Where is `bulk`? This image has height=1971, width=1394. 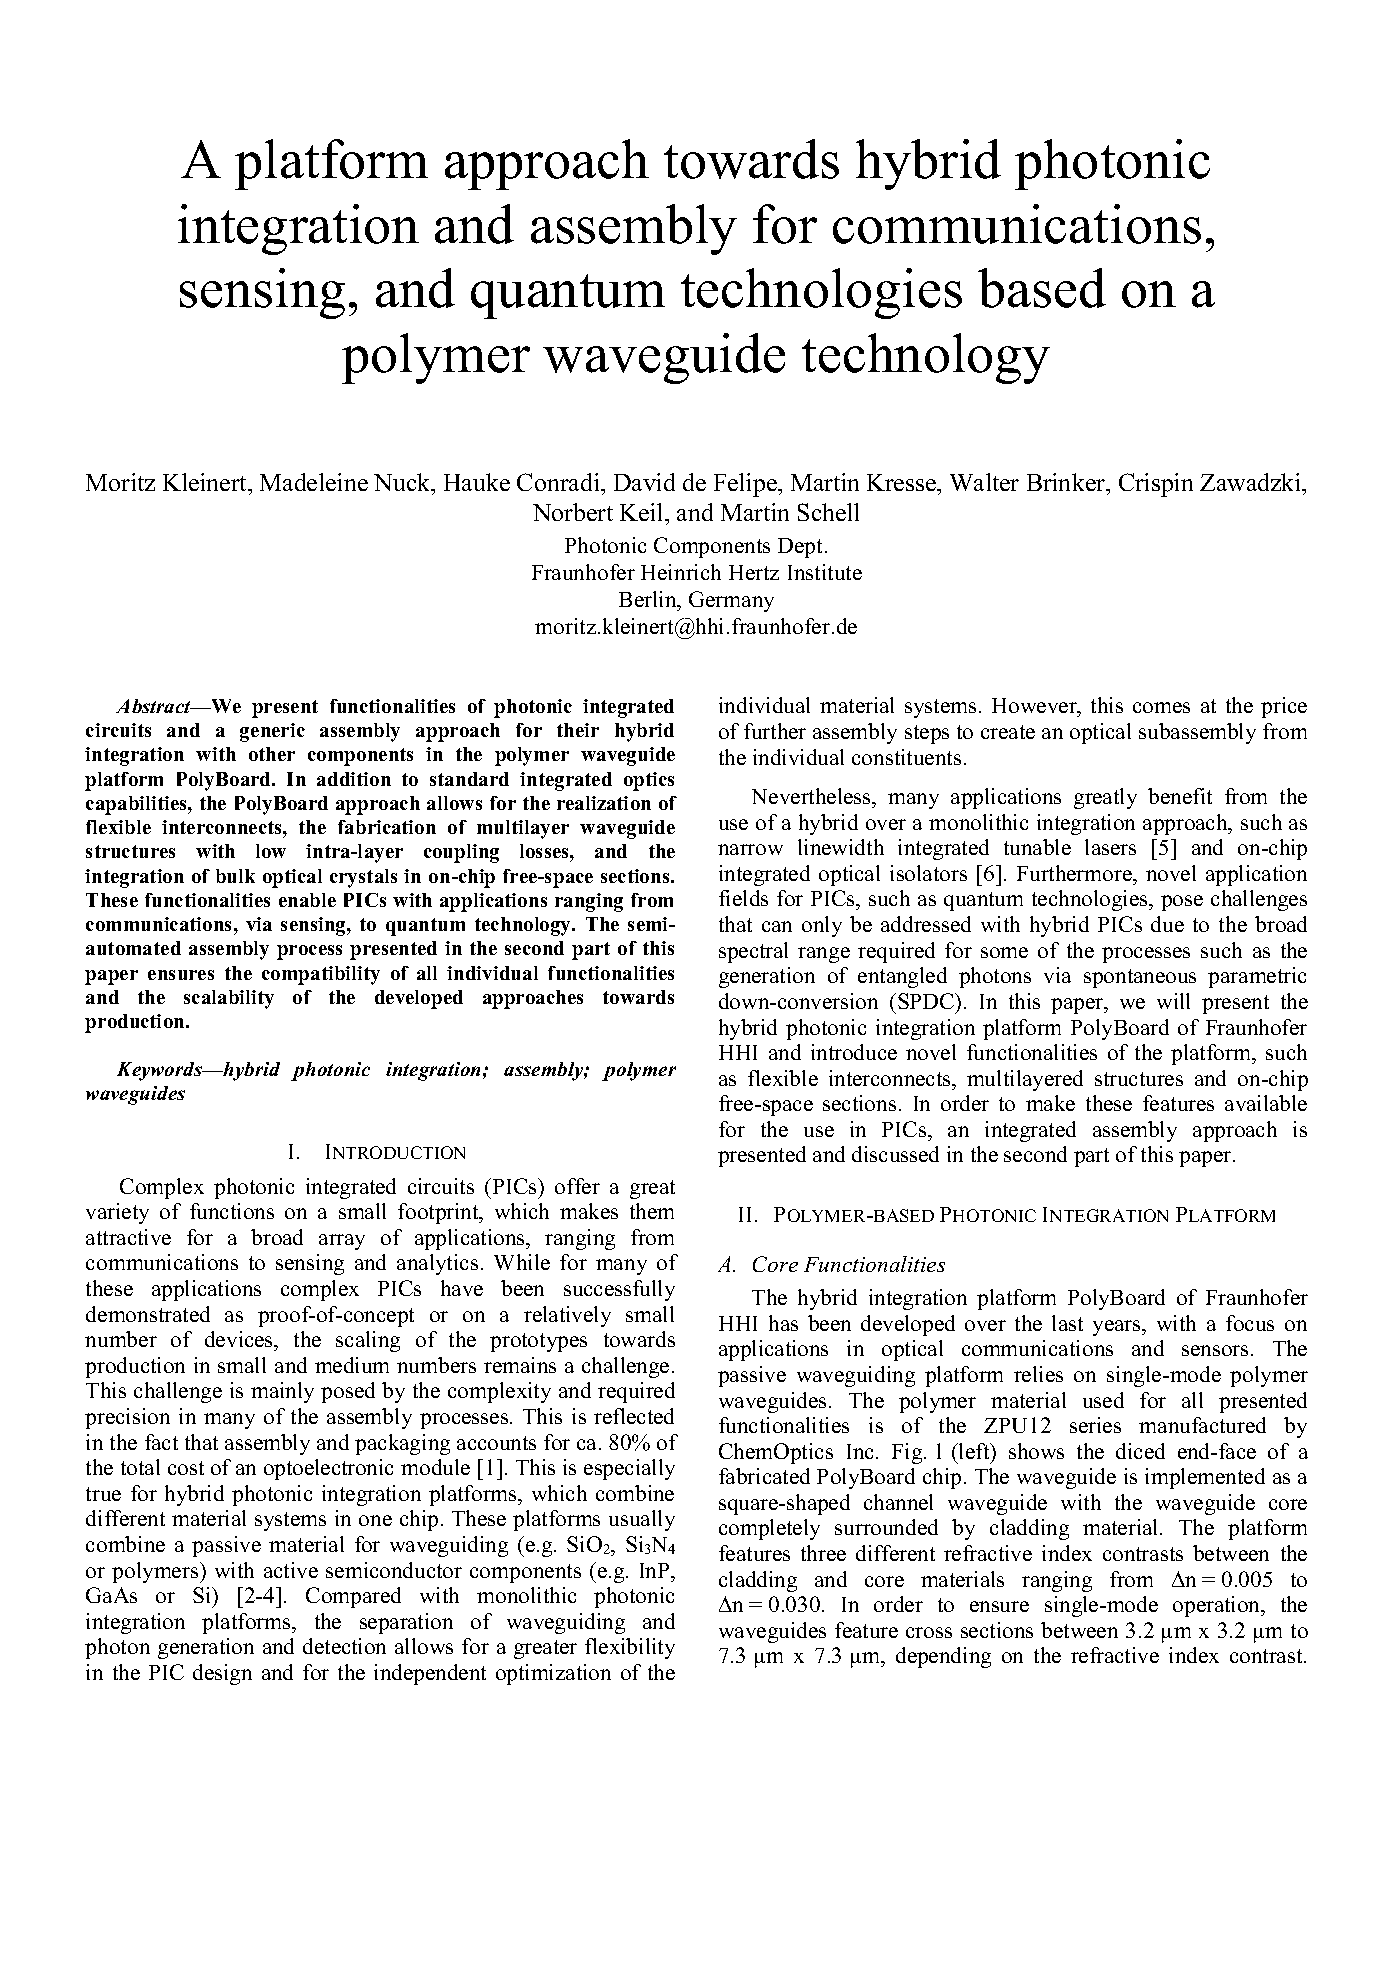
bulk is located at coordinates (235, 876).
